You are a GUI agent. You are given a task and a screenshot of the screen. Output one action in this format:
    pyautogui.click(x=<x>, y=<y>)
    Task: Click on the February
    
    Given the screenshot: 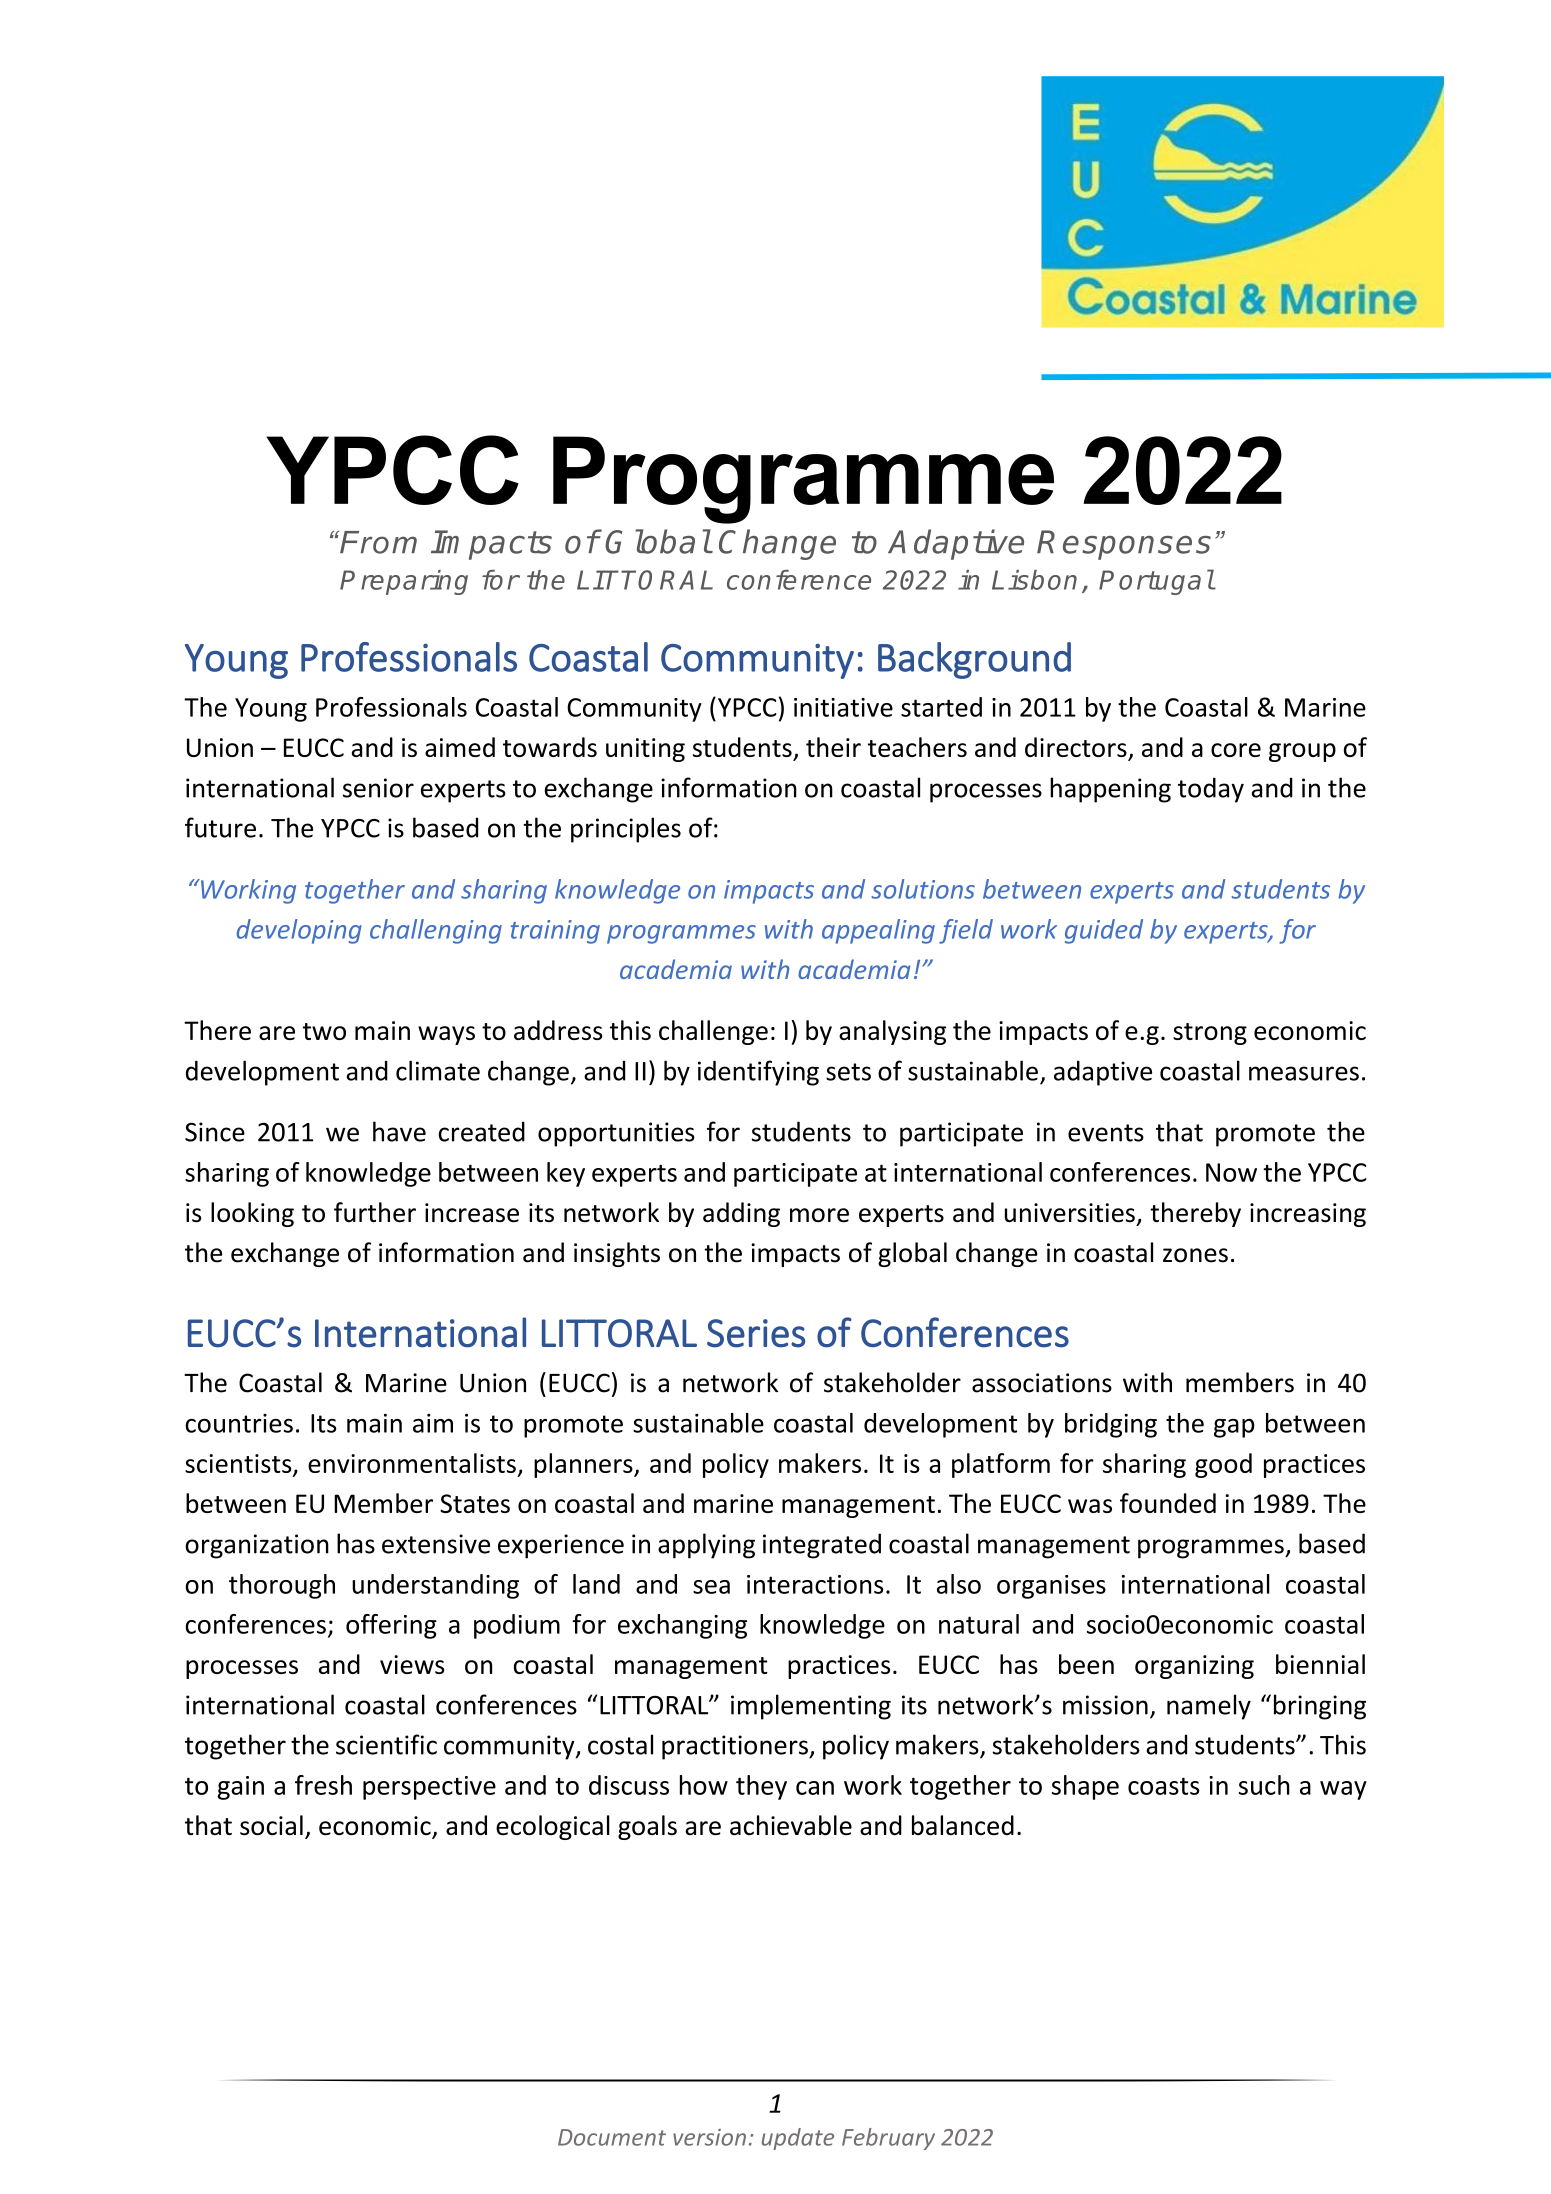 What is the action you would take?
    pyautogui.click(x=888, y=2139)
